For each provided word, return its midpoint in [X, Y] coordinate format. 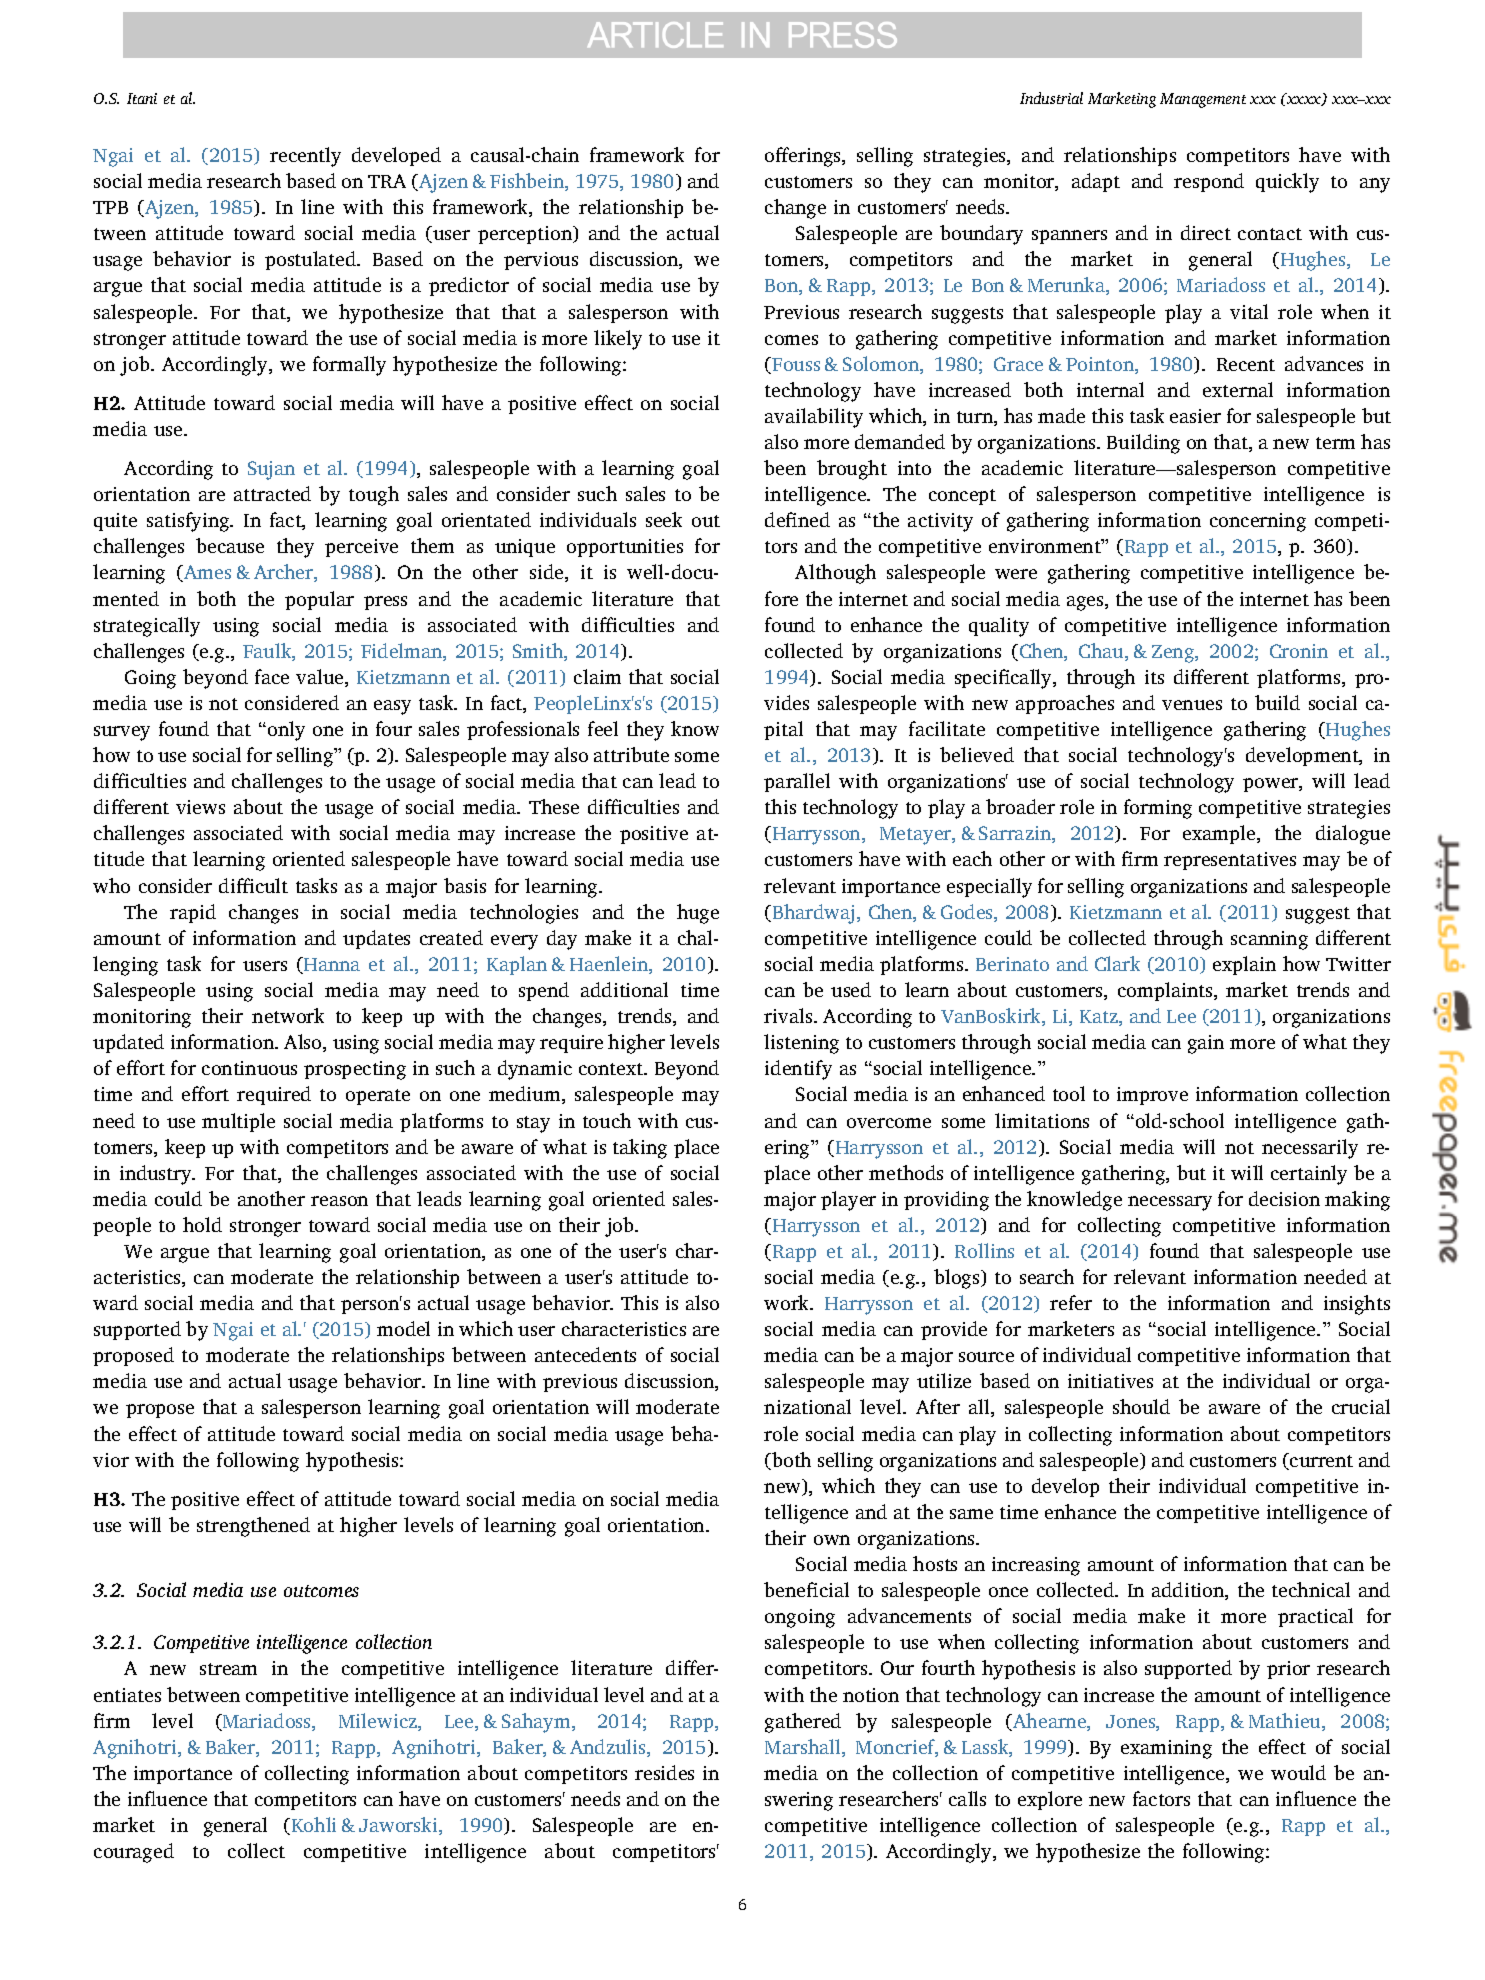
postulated [312, 260]
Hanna [331, 965]
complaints [1166, 991]
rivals [789, 1015]
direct [1206, 232]
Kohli [312, 1826]
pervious [541, 261]
